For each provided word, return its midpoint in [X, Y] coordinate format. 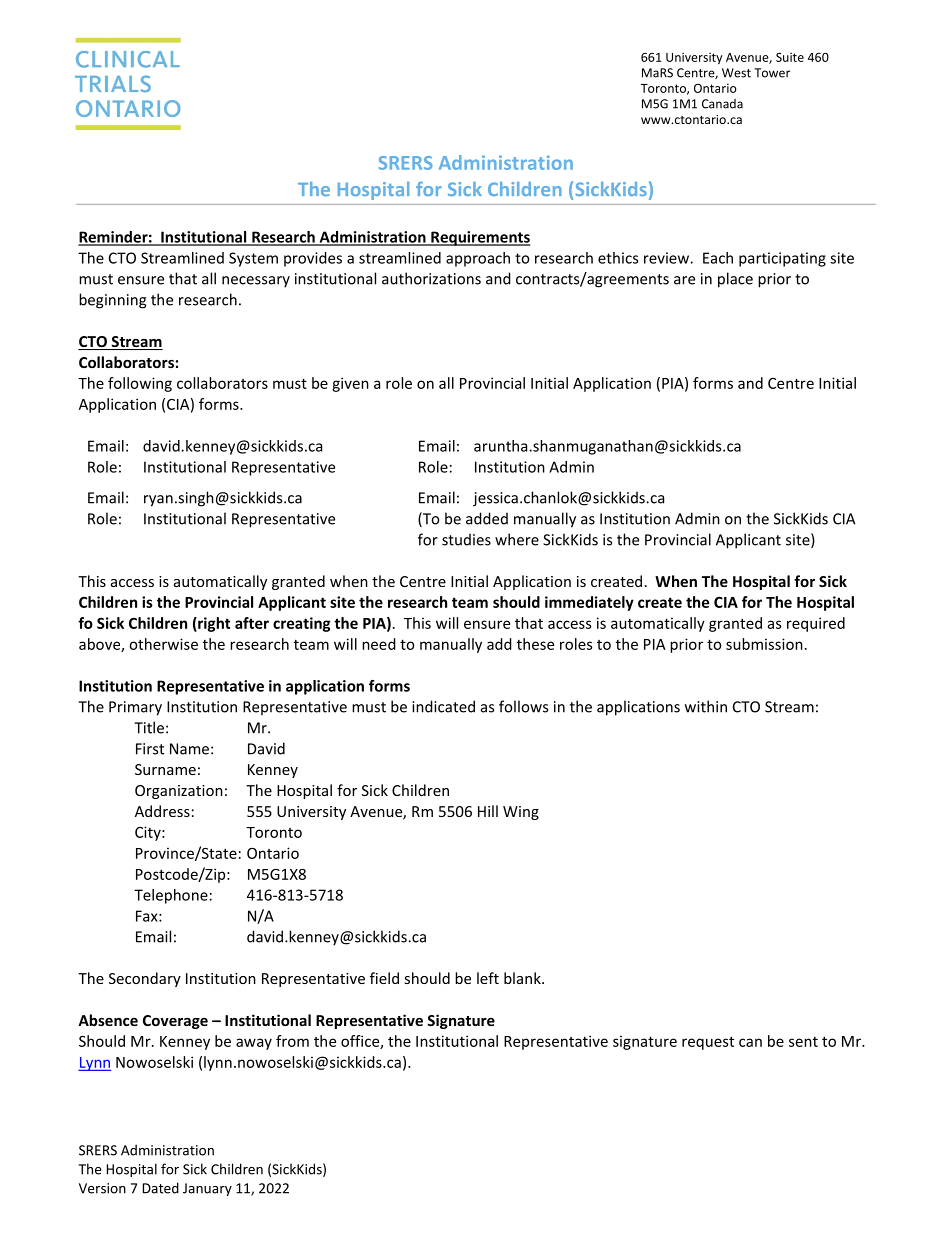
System [253, 259]
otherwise [163, 644]
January [207, 1189]
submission [764, 644]
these [535, 644]
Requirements [479, 238]
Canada [722, 104]
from [292, 1041]
